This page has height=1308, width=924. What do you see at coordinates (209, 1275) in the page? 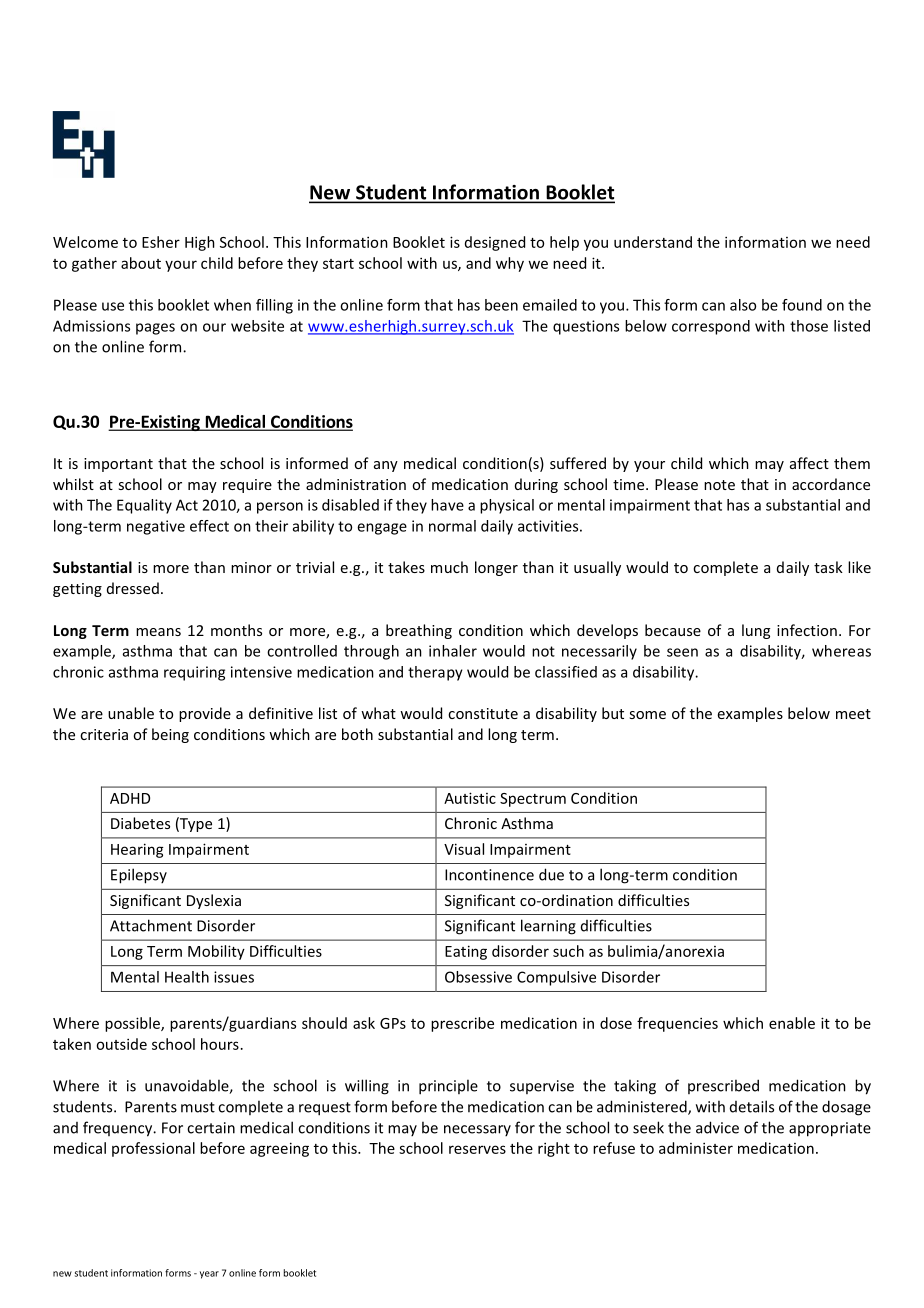
I see `year` at bounding box center [209, 1275].
